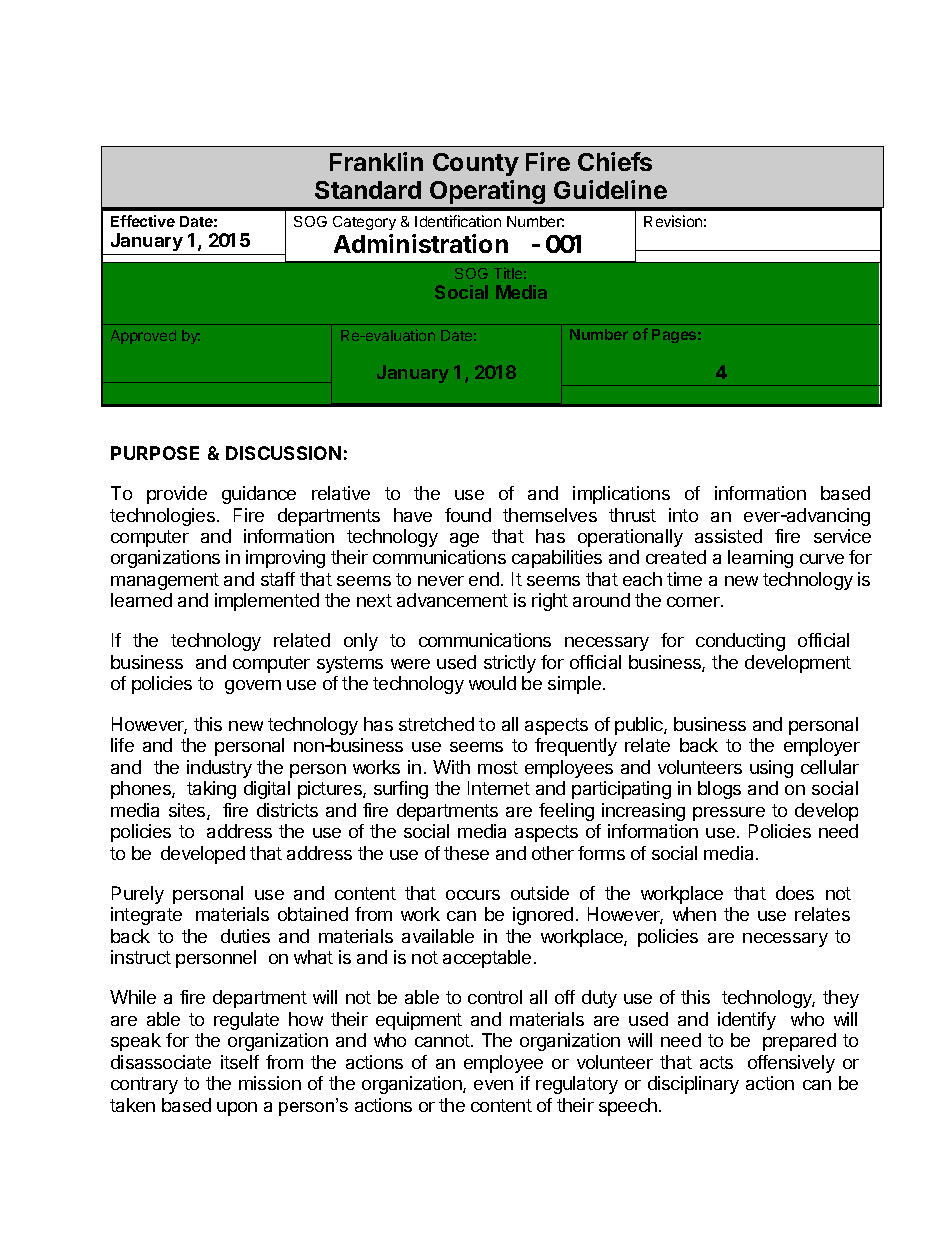  Describe the element at coordinates (267, 602) in the screenshot. I see `implemented` at that location.
